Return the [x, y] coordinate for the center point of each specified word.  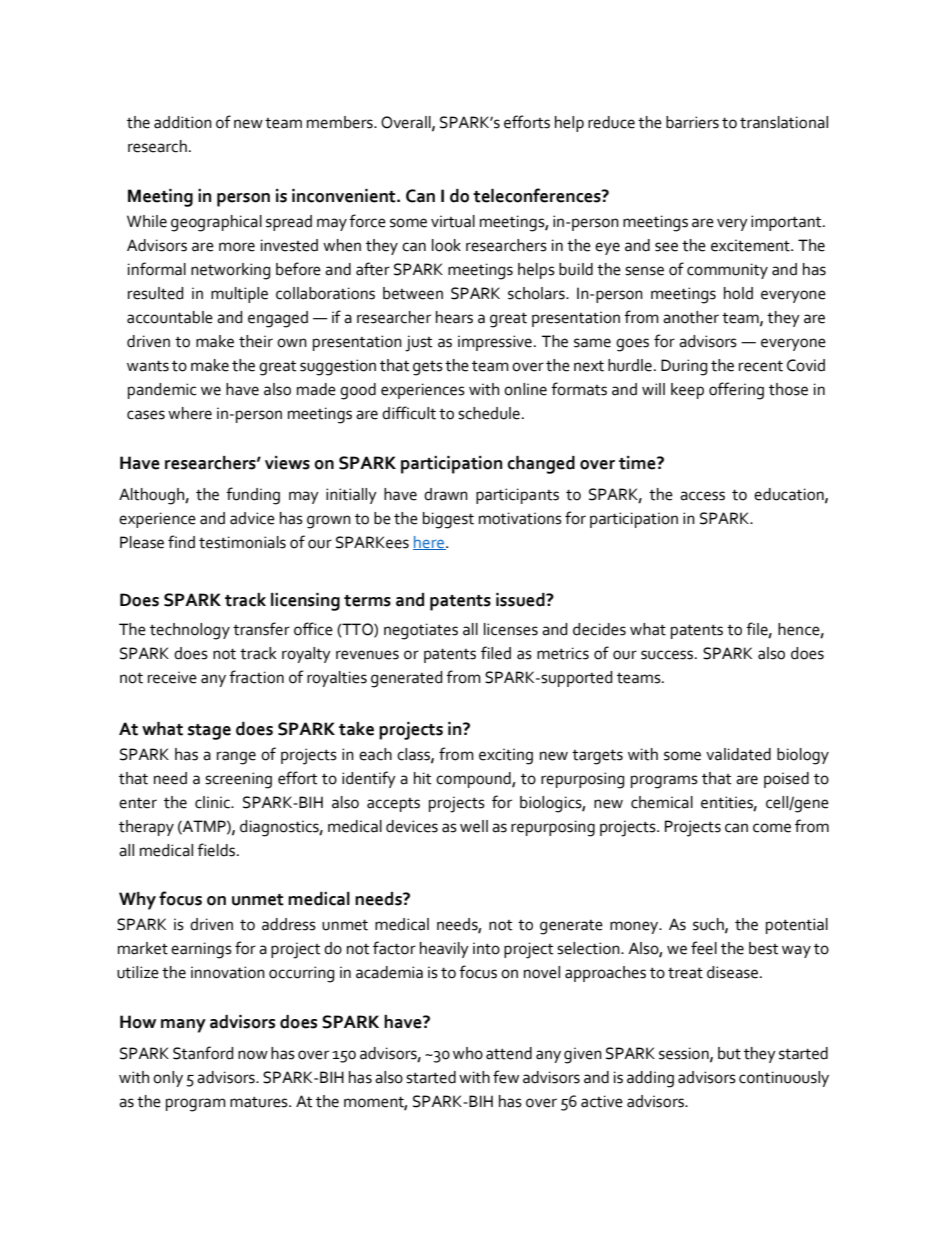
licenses [511, 629]
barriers [692, 122]
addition [183, 122]
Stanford [203, 1053]
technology [190, 631]
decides [599, 629]
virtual [453, 221]
